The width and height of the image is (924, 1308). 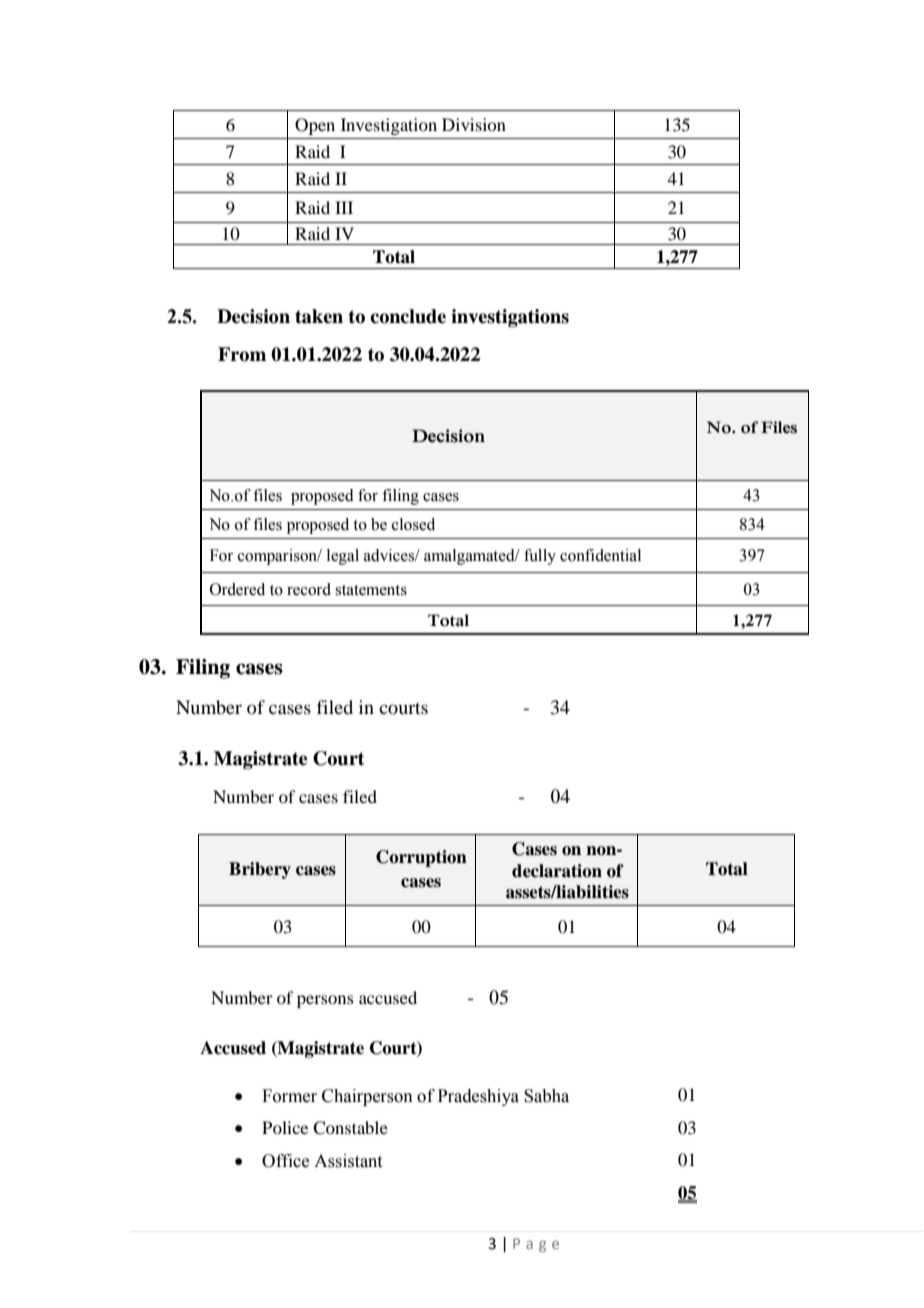 I want to click on fully, so click(x=540, y=557).
